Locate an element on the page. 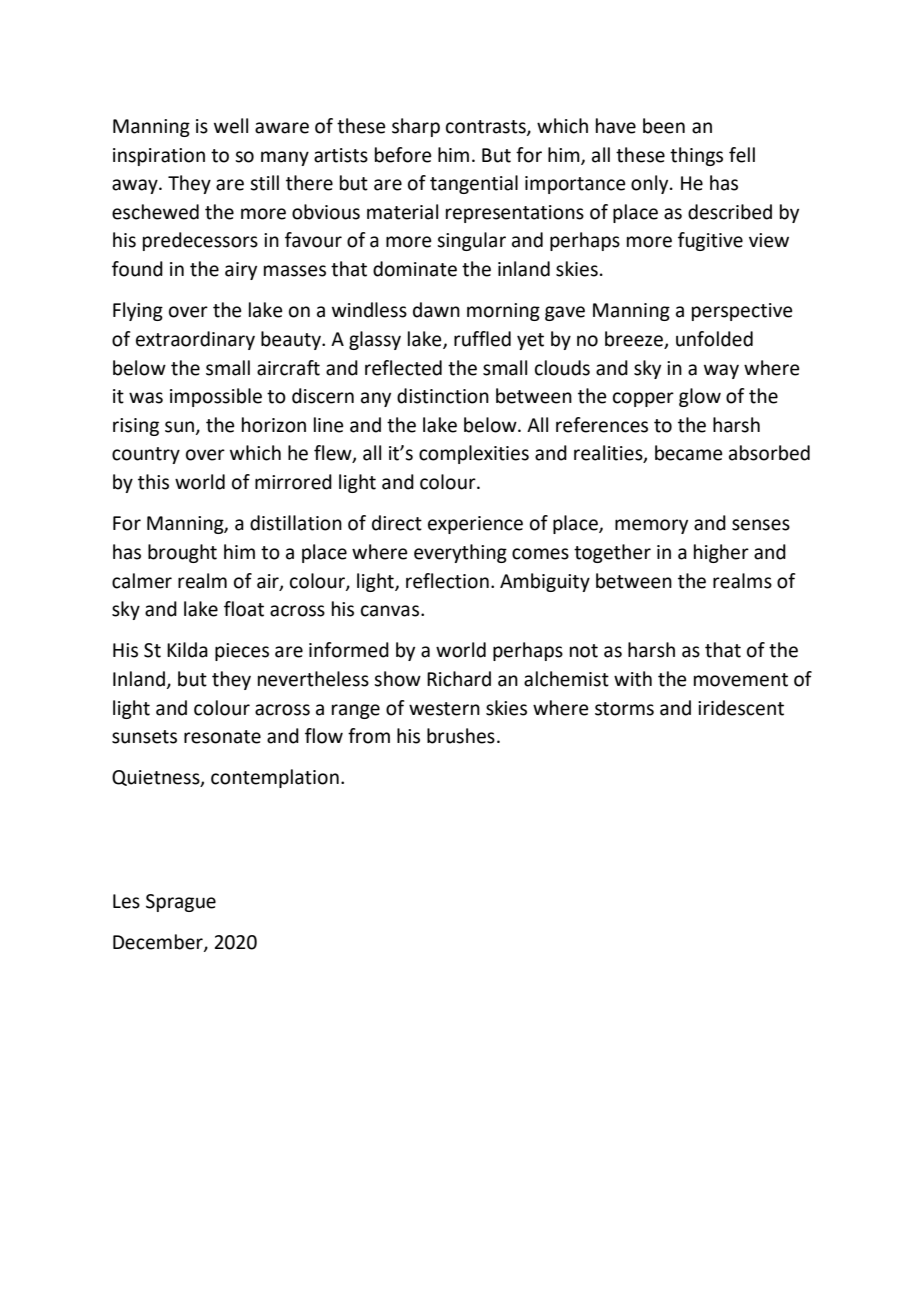  higher is located at coordinates (721, 553).
